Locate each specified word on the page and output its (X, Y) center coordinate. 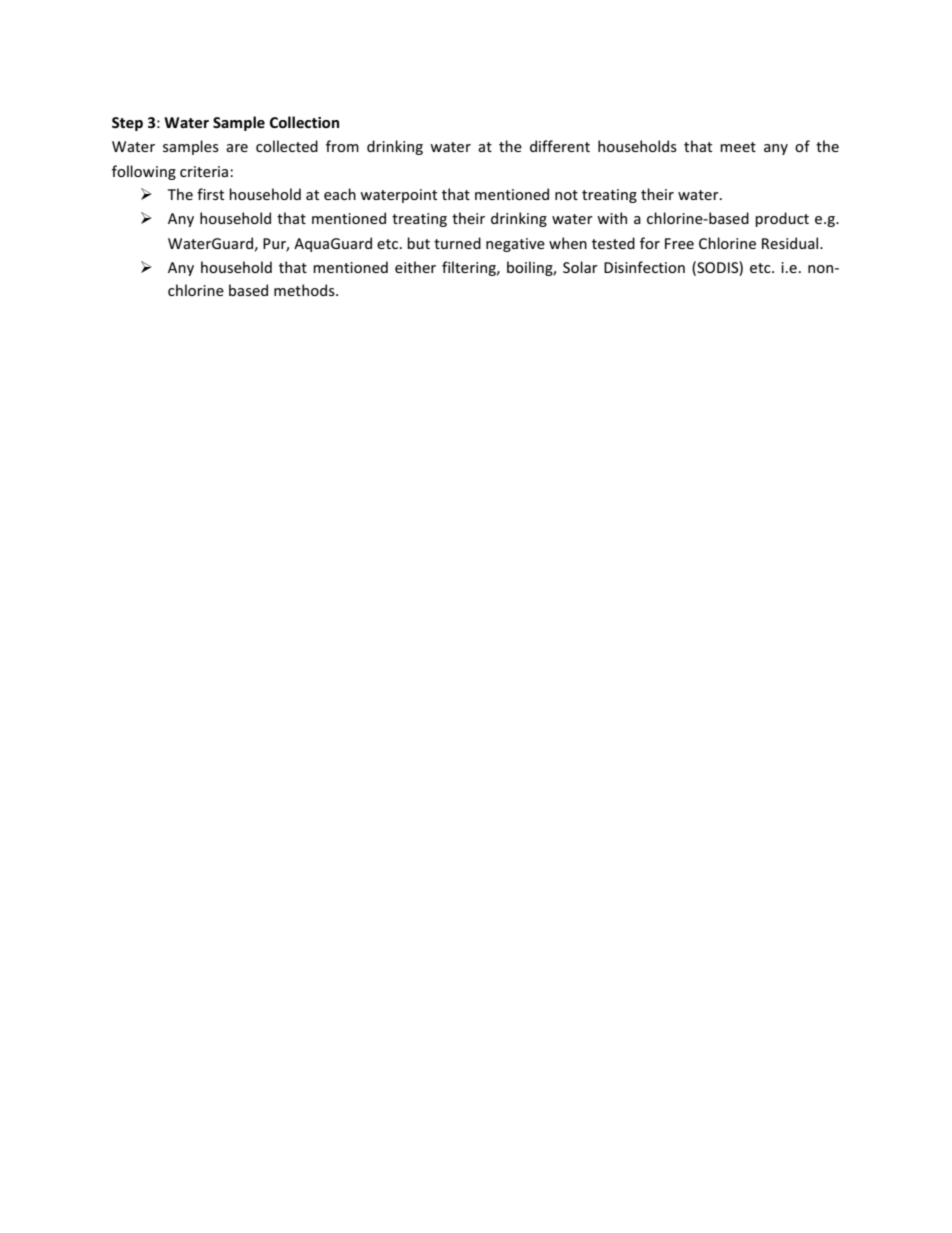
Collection (304, 122)
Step (127, 124)
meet (738, 147)
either (415, 267)
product (782, 219)
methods (305, 290)
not (566, 195)
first (210, 194)
